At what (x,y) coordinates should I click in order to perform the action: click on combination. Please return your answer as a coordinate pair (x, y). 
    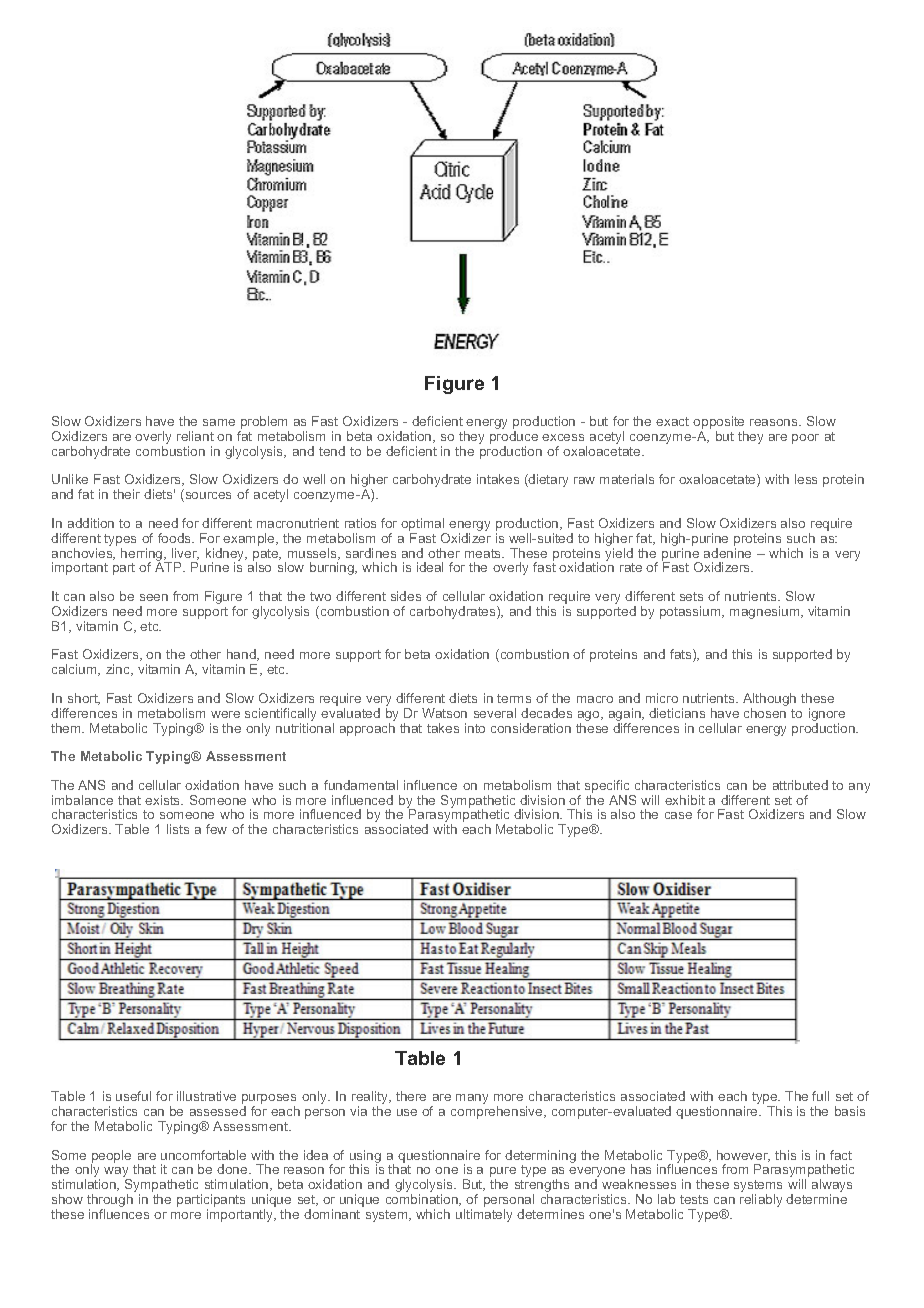
    Looking at the image, I should click on (423, 1200).
